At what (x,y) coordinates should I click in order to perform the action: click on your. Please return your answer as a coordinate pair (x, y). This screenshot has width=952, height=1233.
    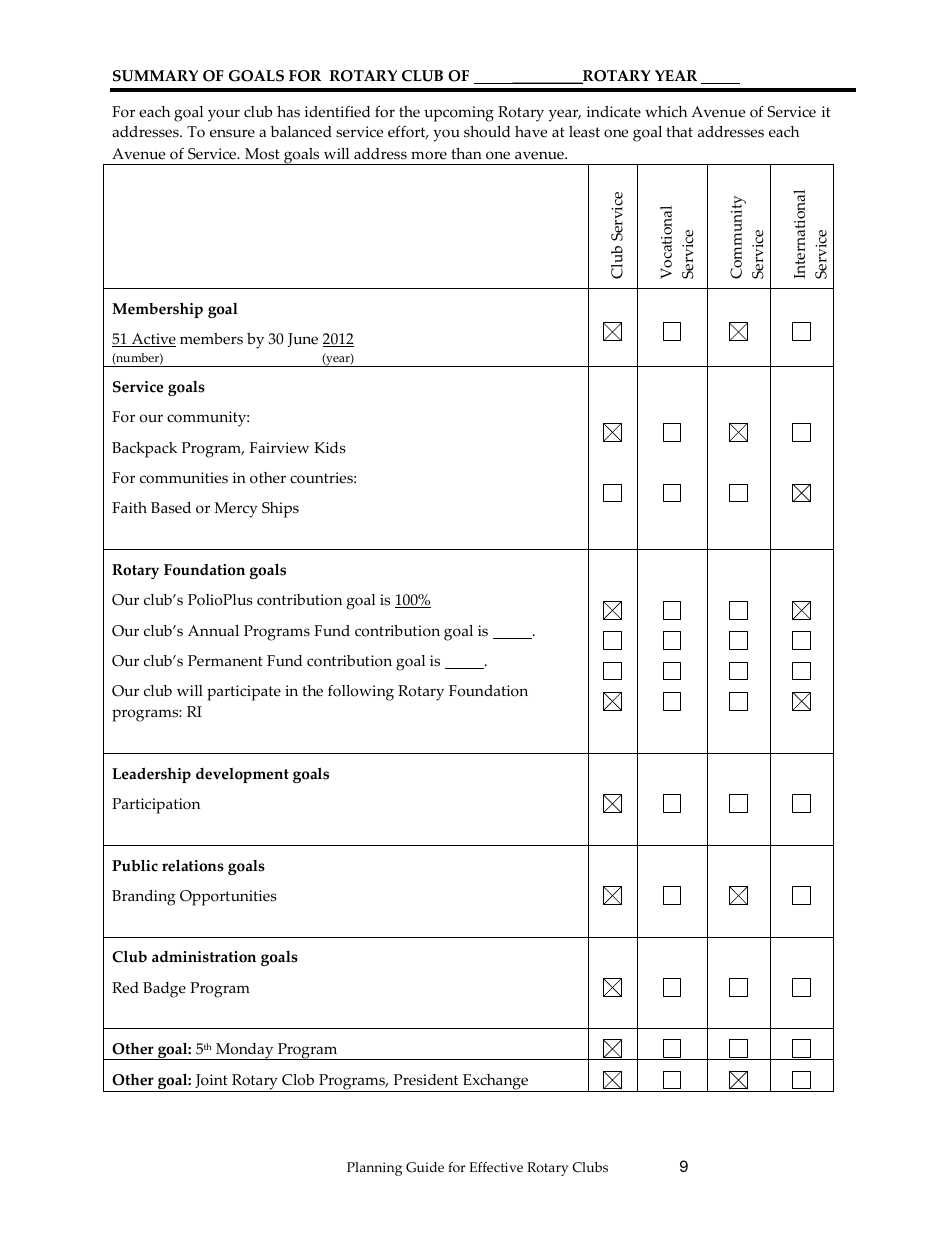
    Looking at the image, I should click on (224, 115).
